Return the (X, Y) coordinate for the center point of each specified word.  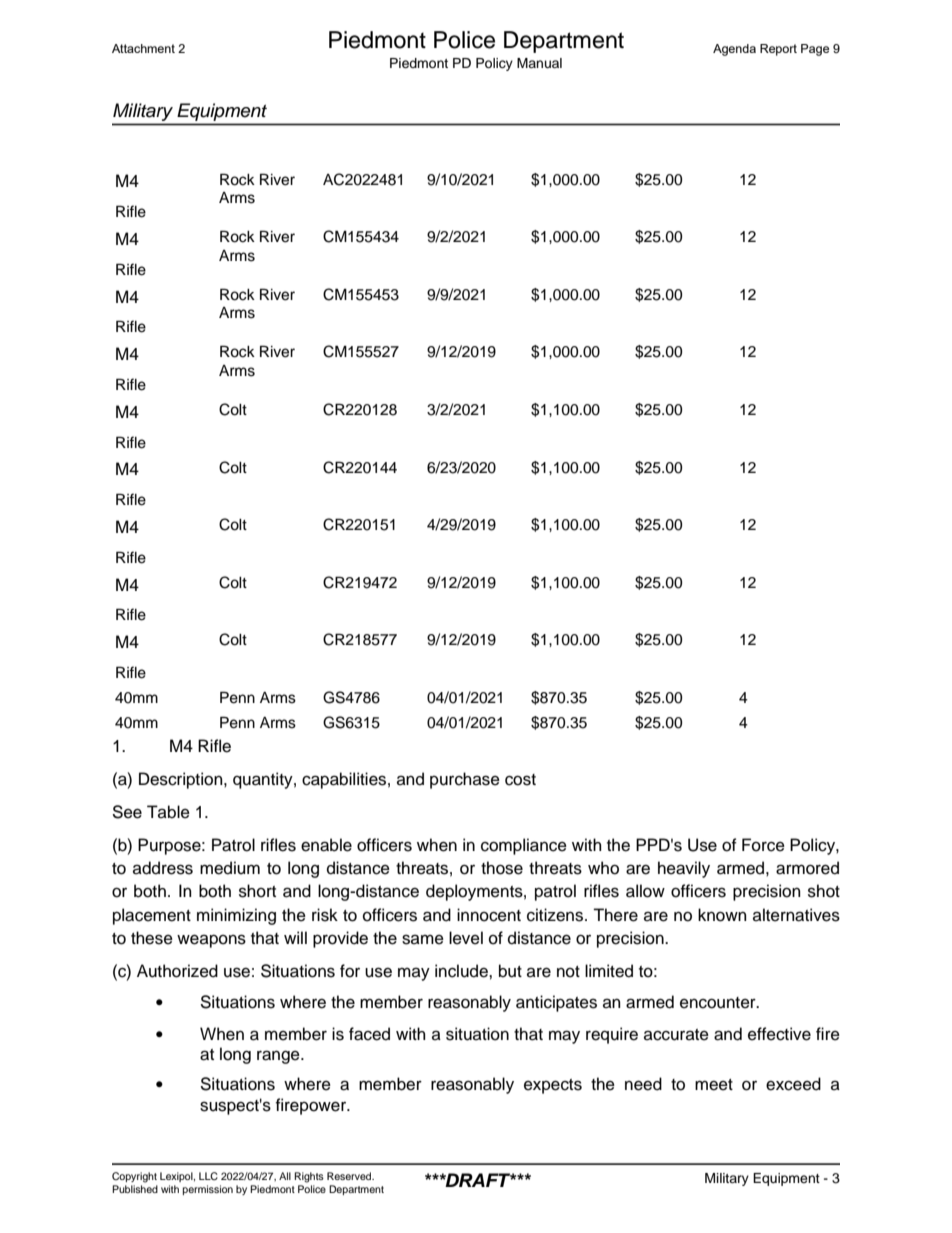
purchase (465, 780)
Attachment (143, 48)
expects (553, 1086)
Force (763, 845)
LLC (208, 1176)
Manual (539, 63)
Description (182, 780)
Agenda (734, 50)
